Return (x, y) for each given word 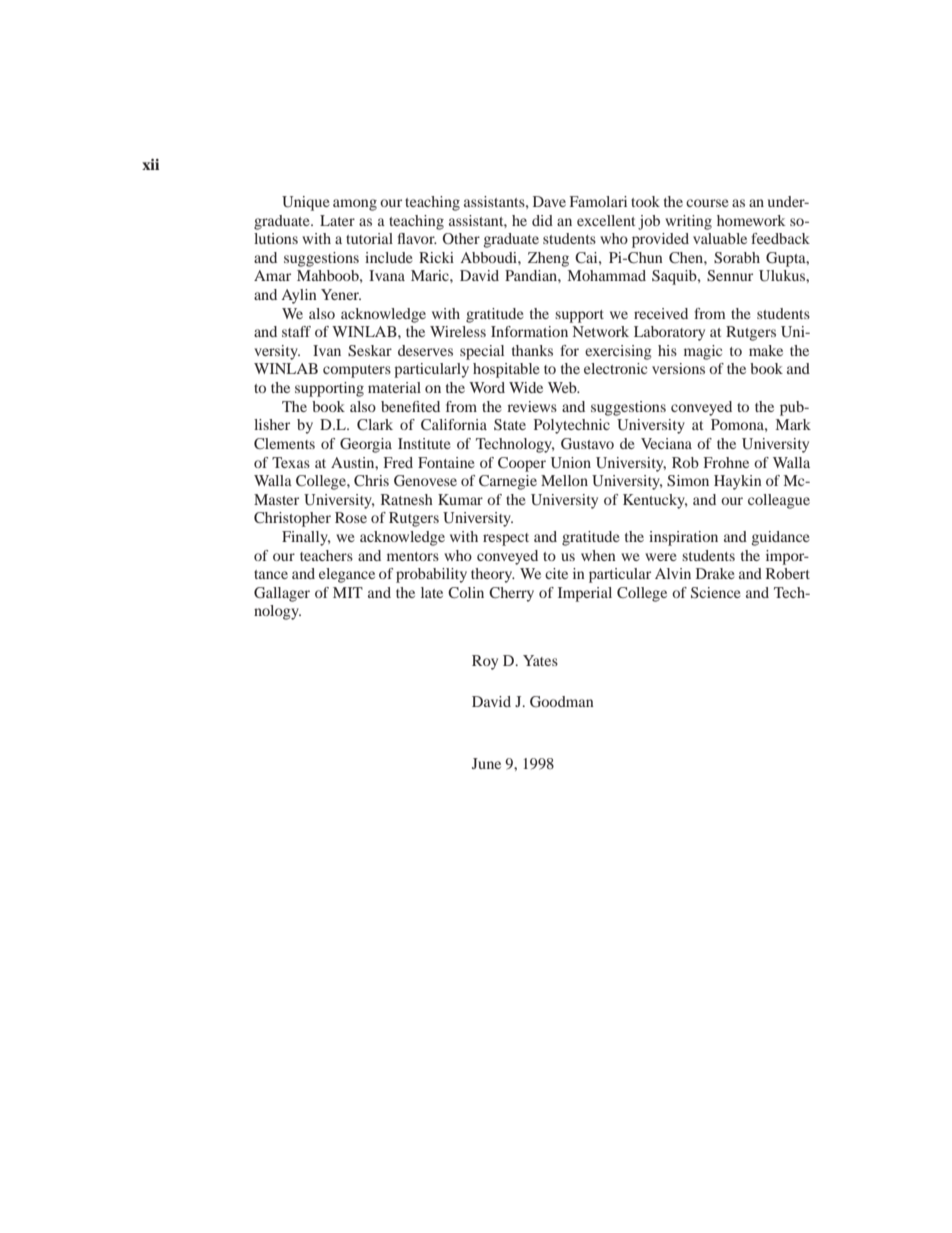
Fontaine (446, 462)
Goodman (562, 701)
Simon (688, 481)
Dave (549, 201)
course (707, 203)
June (486, 763)
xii (150, 164)
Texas (291, 462)
